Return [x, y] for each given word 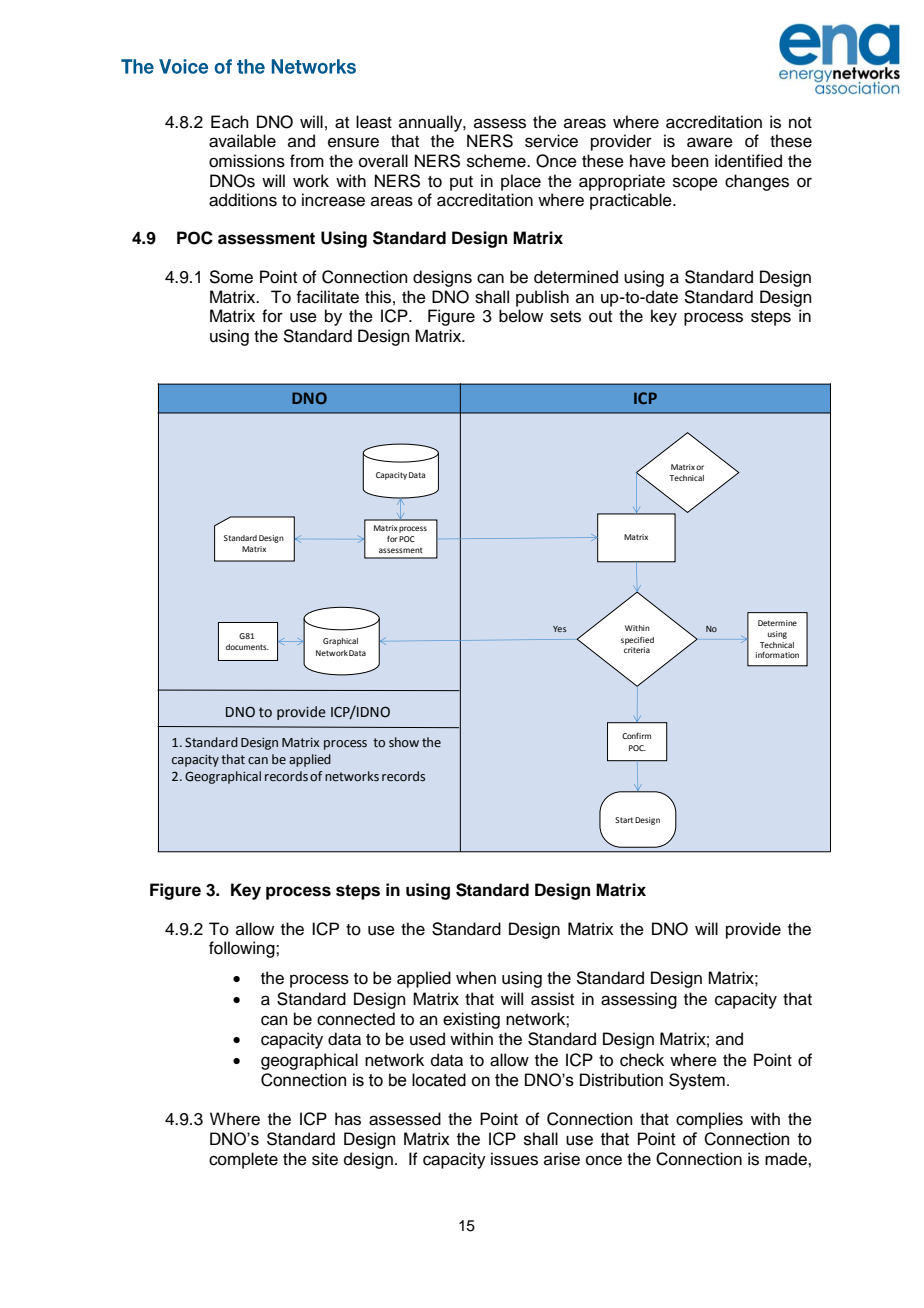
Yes [559, 629]
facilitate [327, 297]
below [521, 316]
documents [247, 647]
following [243, 949]
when [476, 978]
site [325, 1159]
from [307, 161]
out [600, 317]
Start [624, 820]
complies [709, 1120]
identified [748, 161]
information [777, 654]
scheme [497, 161]
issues [514, 1159]
